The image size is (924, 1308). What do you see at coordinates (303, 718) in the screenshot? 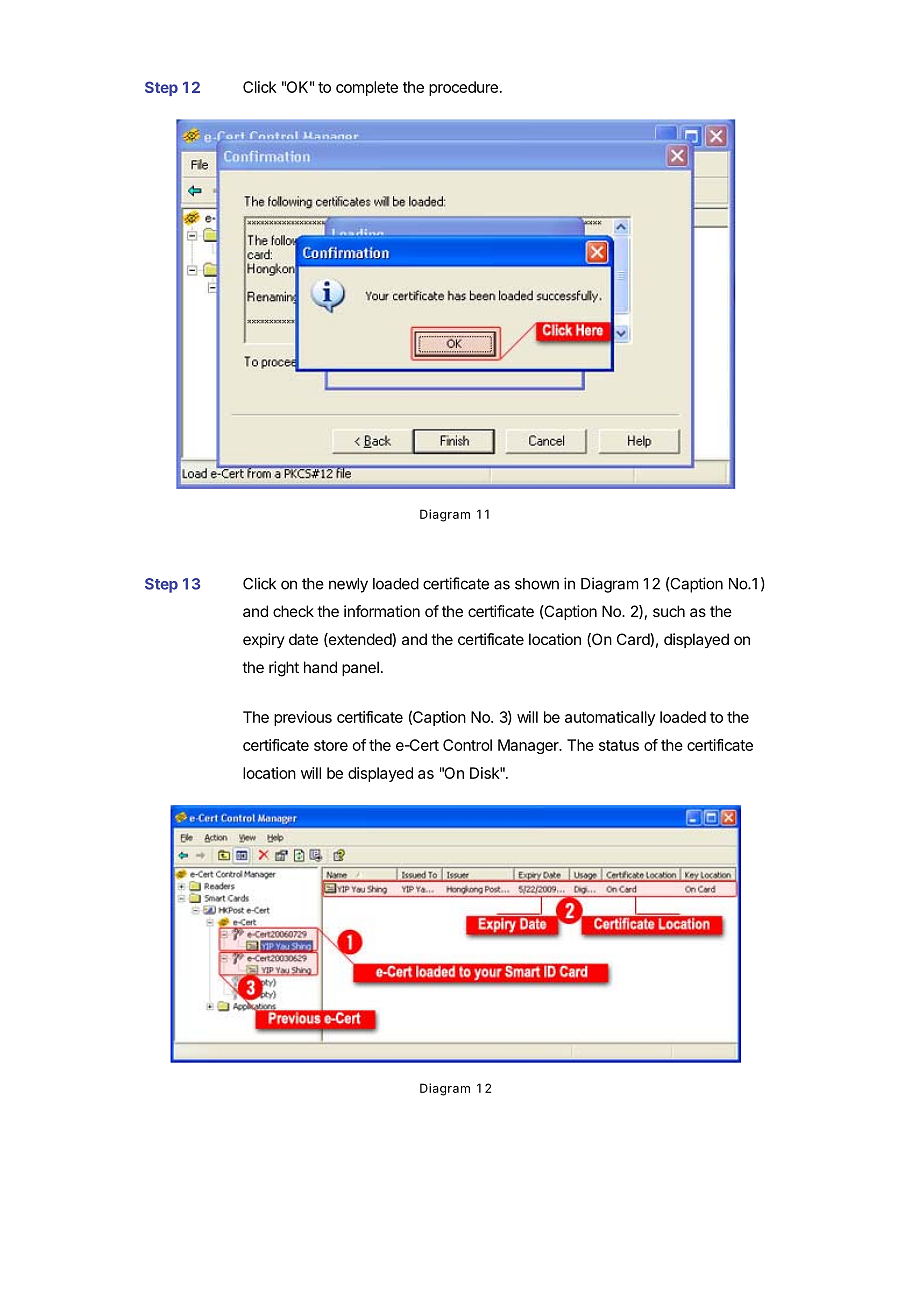
I see `previous` at bounding box center [303, 718].
